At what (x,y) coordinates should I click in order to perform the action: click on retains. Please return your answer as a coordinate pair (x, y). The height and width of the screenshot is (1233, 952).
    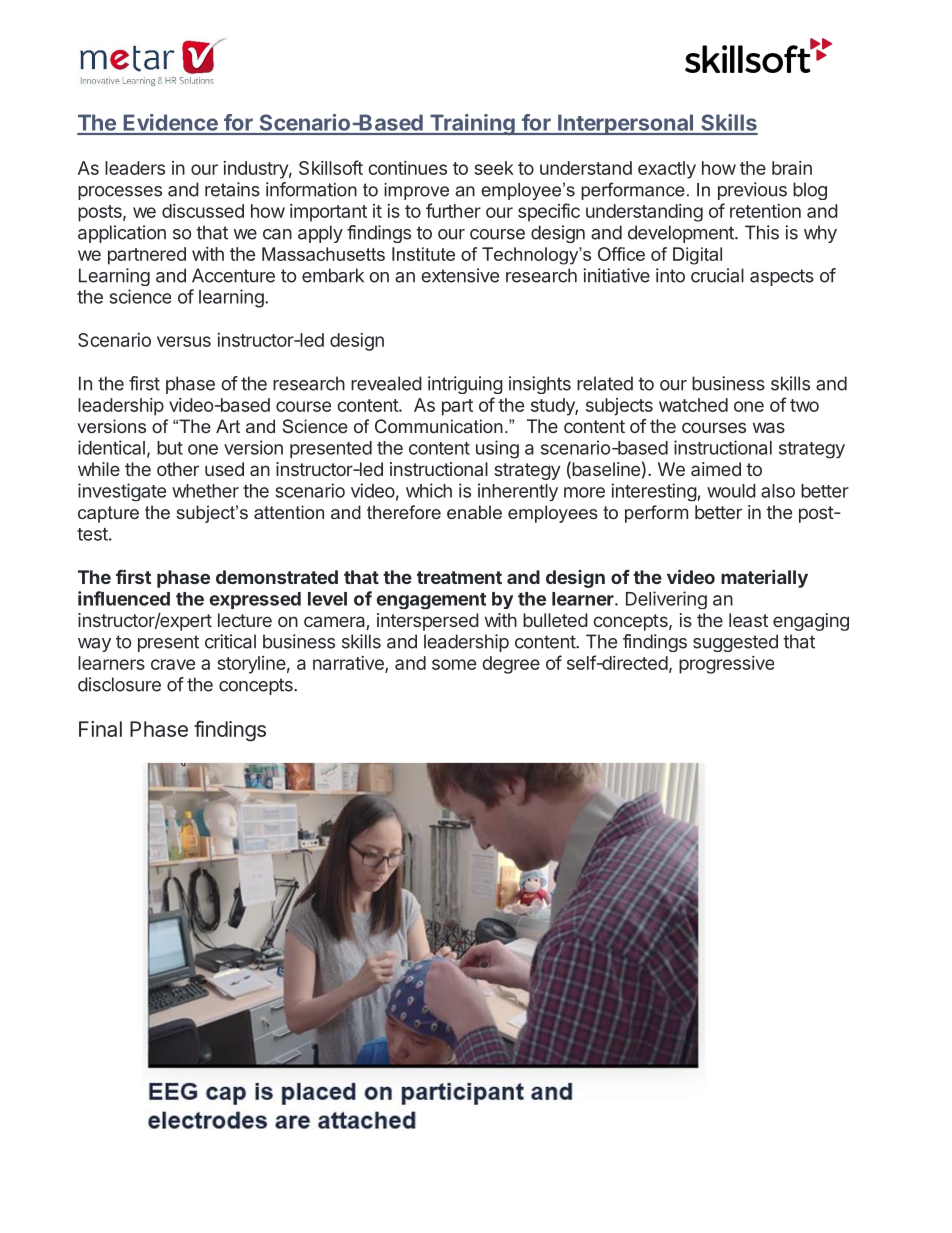
    Looking at the image, I should click on (232, 189).
